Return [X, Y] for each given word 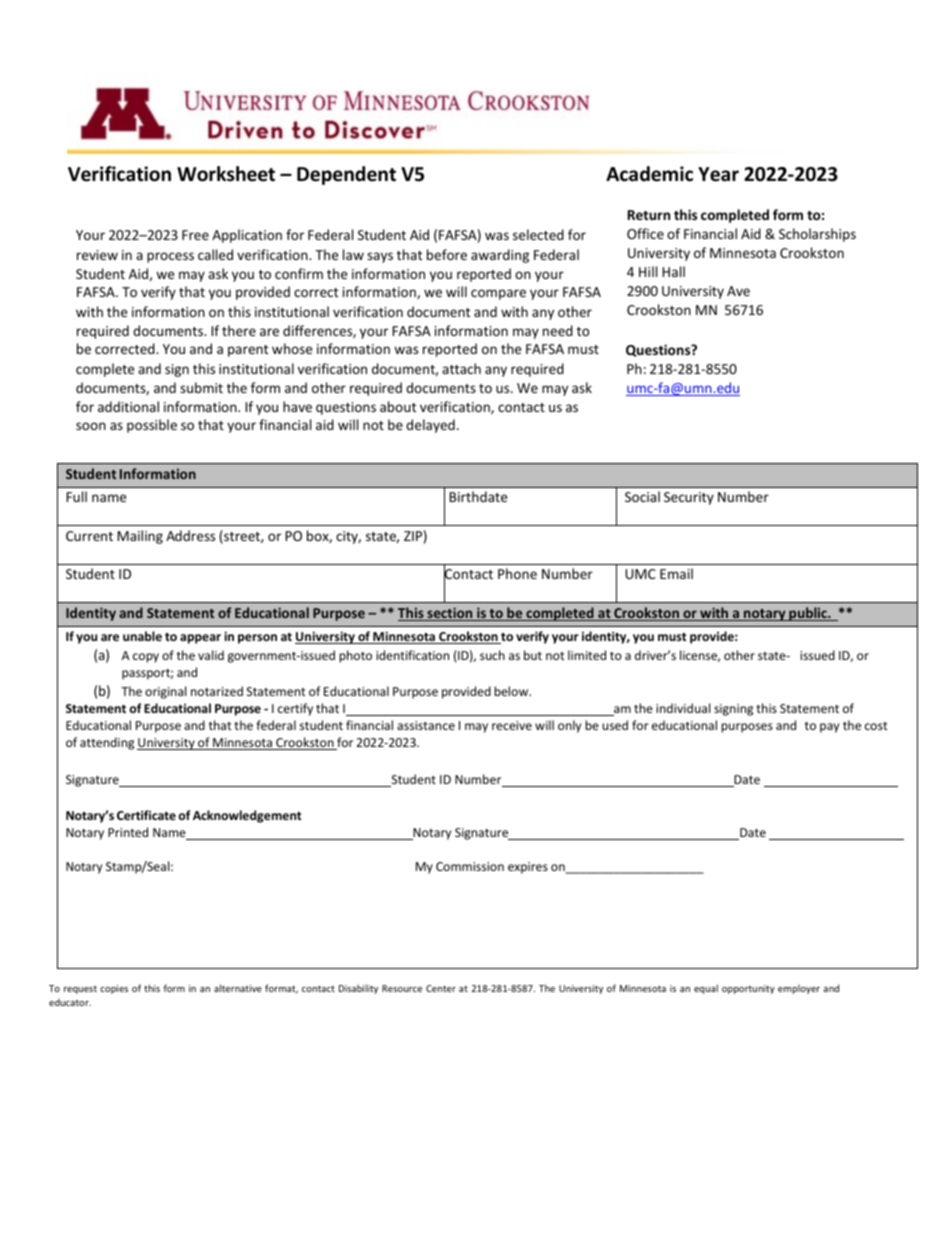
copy [146, 658]
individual [683, 708]
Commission [470, 866]
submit [201, 387]
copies [114, 989]
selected [538, 234]
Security [689, 498]
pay [829, 728]
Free [195, 235]
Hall [673, 271]
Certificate [146, 815]
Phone [517, 573]
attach [461, 368]
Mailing [140, 537]
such [492, 655]
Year [718, 174]
